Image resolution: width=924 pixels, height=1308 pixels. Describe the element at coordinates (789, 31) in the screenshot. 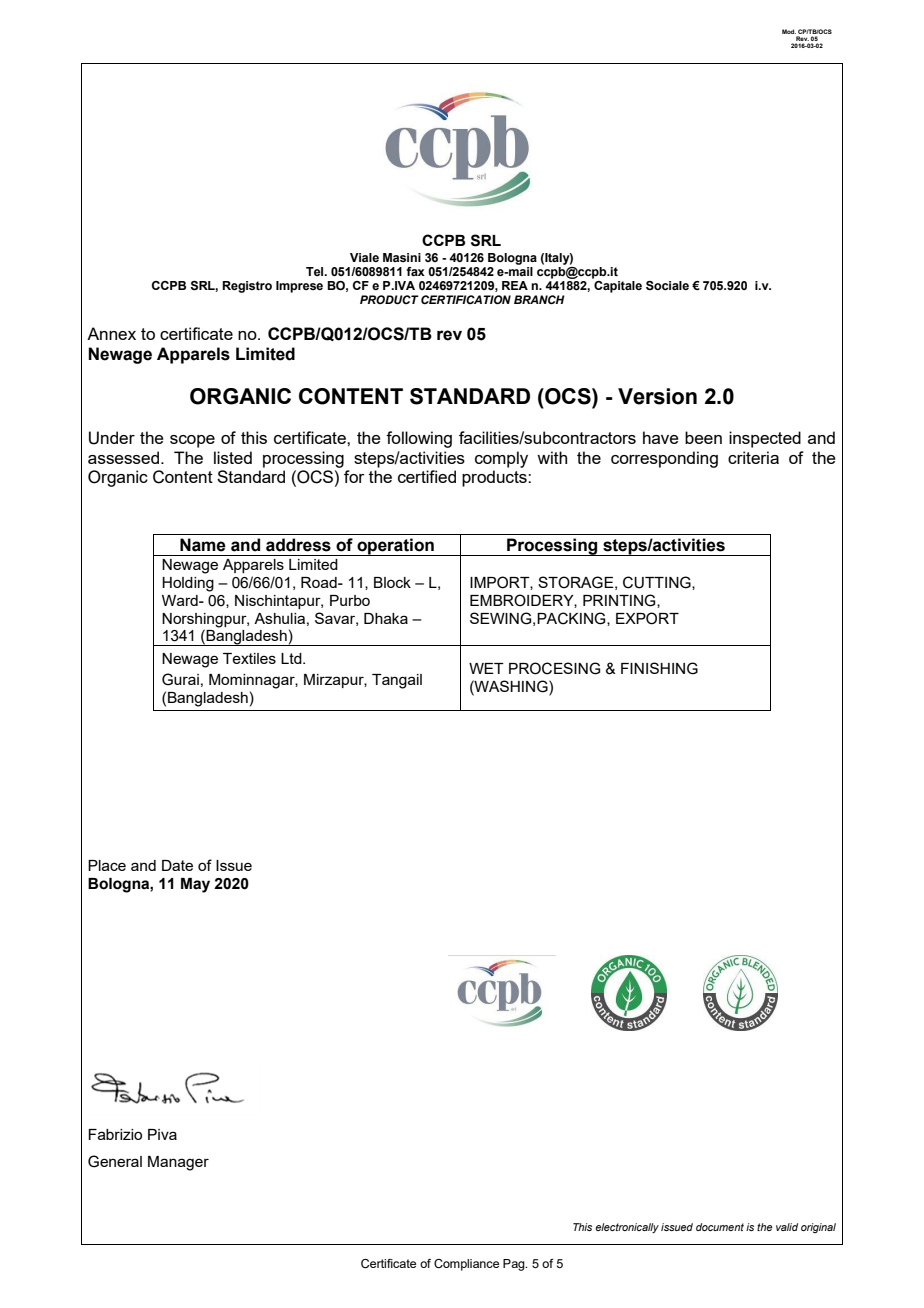

I see `Mod` at that location.
